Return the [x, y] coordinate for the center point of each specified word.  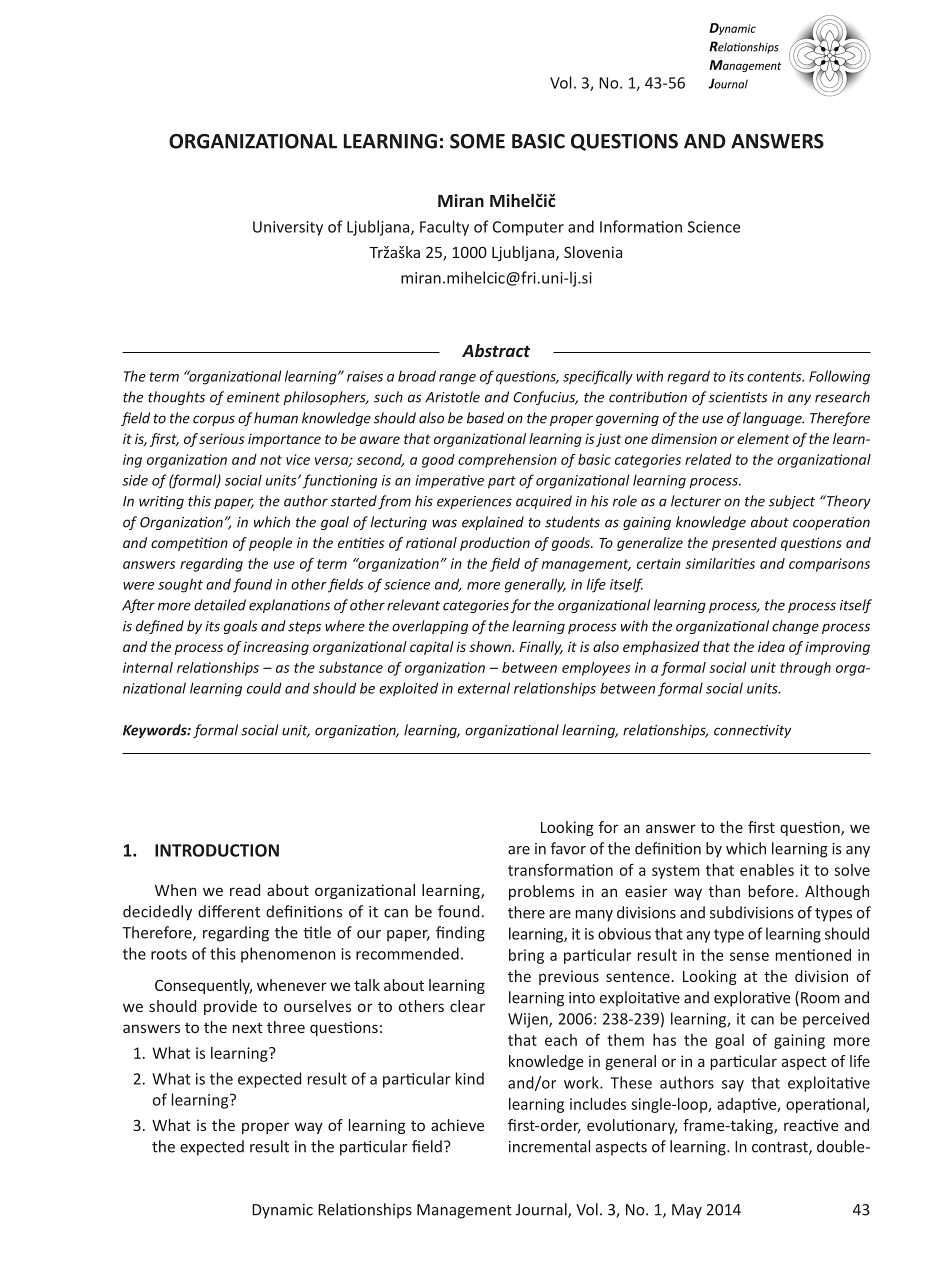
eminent [253, 397]
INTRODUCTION [217, 850]
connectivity [752, 731]
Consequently [203, 986]
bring [526, 956]
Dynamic [282, 1211]
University [288, 228]
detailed [220, 605]
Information [641, 226]
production [495, 544]
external [484, 688]
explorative [752, 999]
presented [744, 544]
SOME [477, 141]
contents [775, 377]
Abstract [496, 350]
